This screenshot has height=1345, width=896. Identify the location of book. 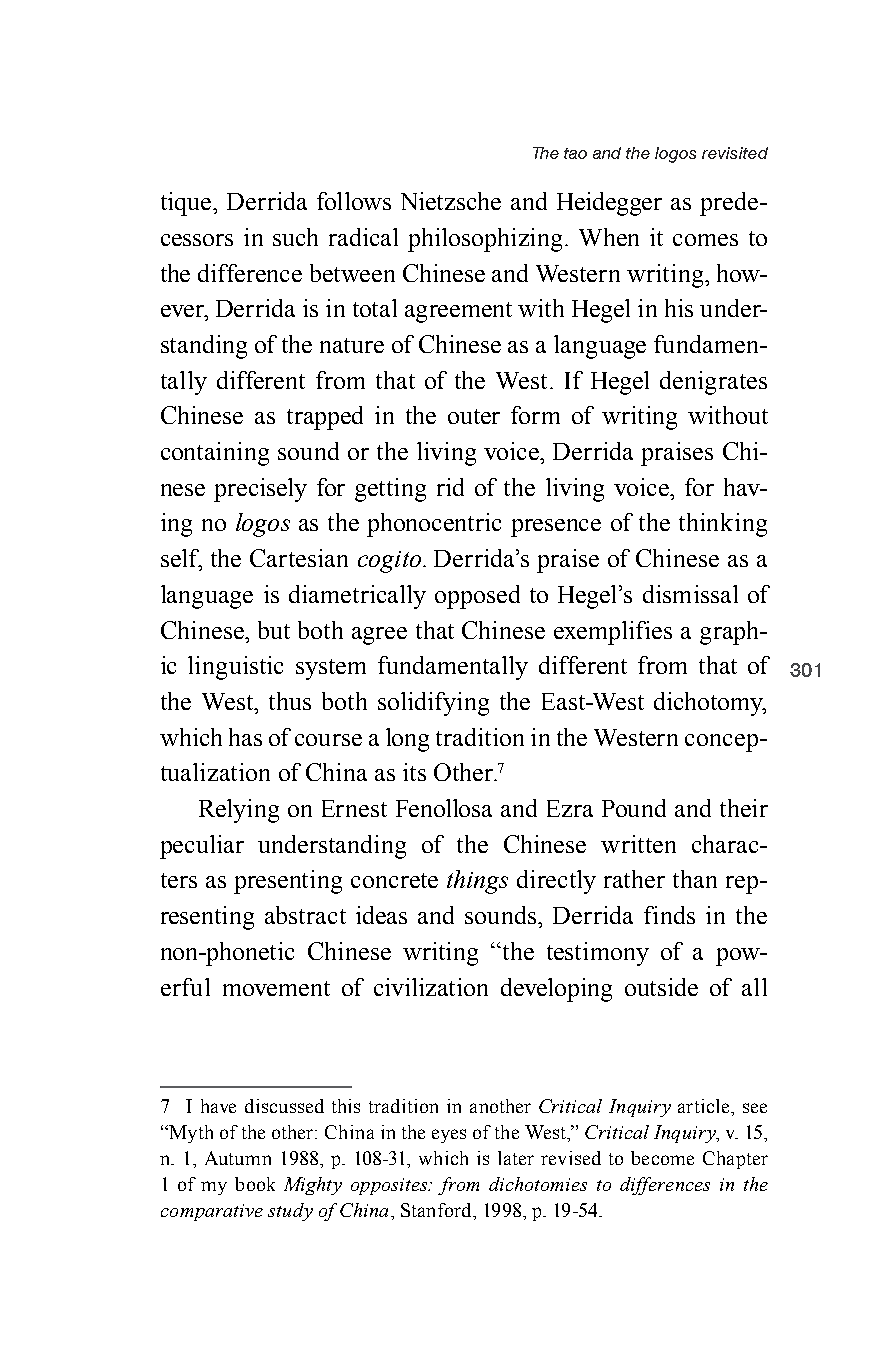
(255, 1184).
